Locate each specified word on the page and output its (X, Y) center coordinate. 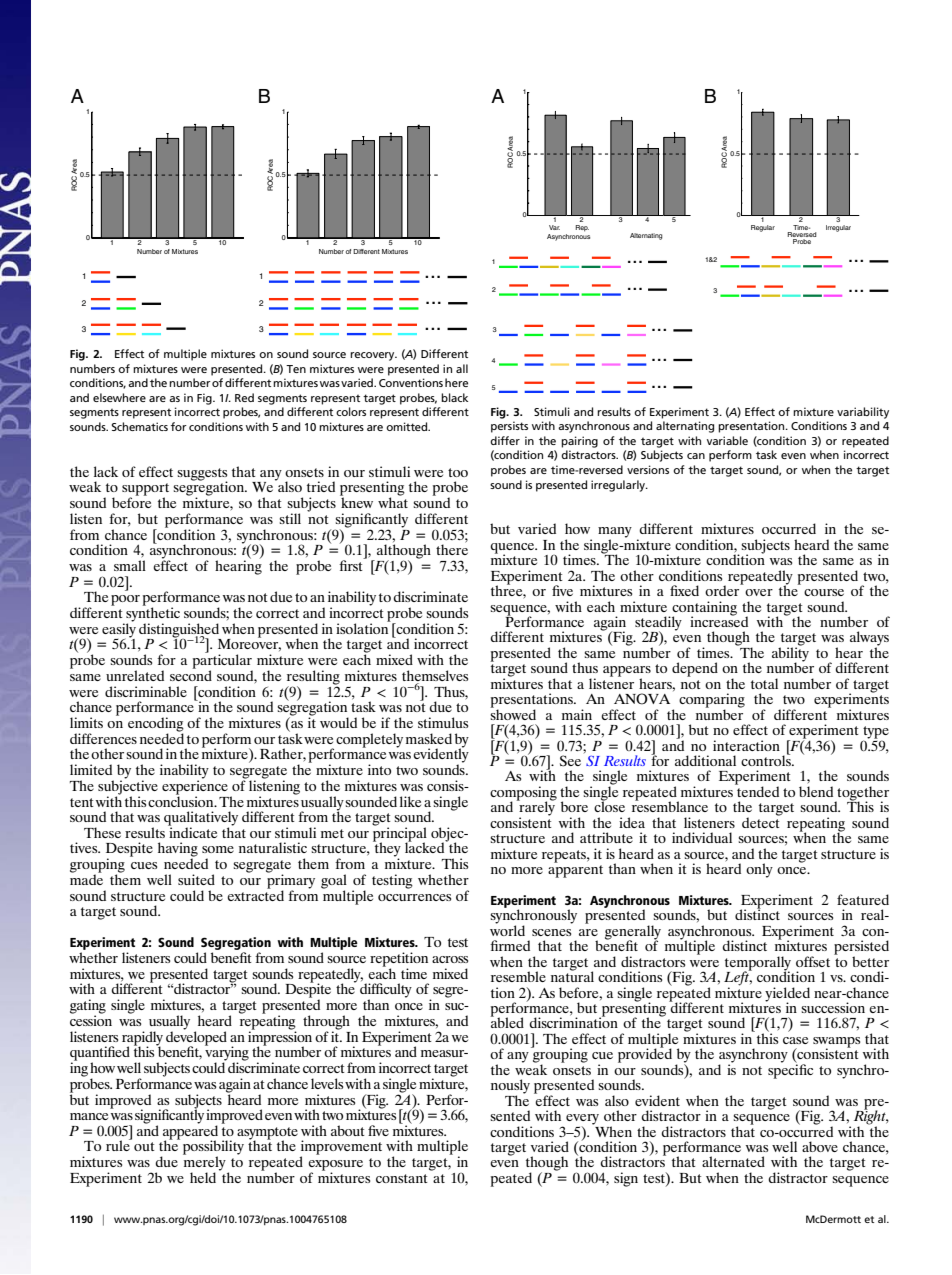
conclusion (182, 800)
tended (757, 790)
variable (727, 440)
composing (523, 794)
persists (509, 427)
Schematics (140, 426)
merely (204, 1163)
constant (402, 1178)
